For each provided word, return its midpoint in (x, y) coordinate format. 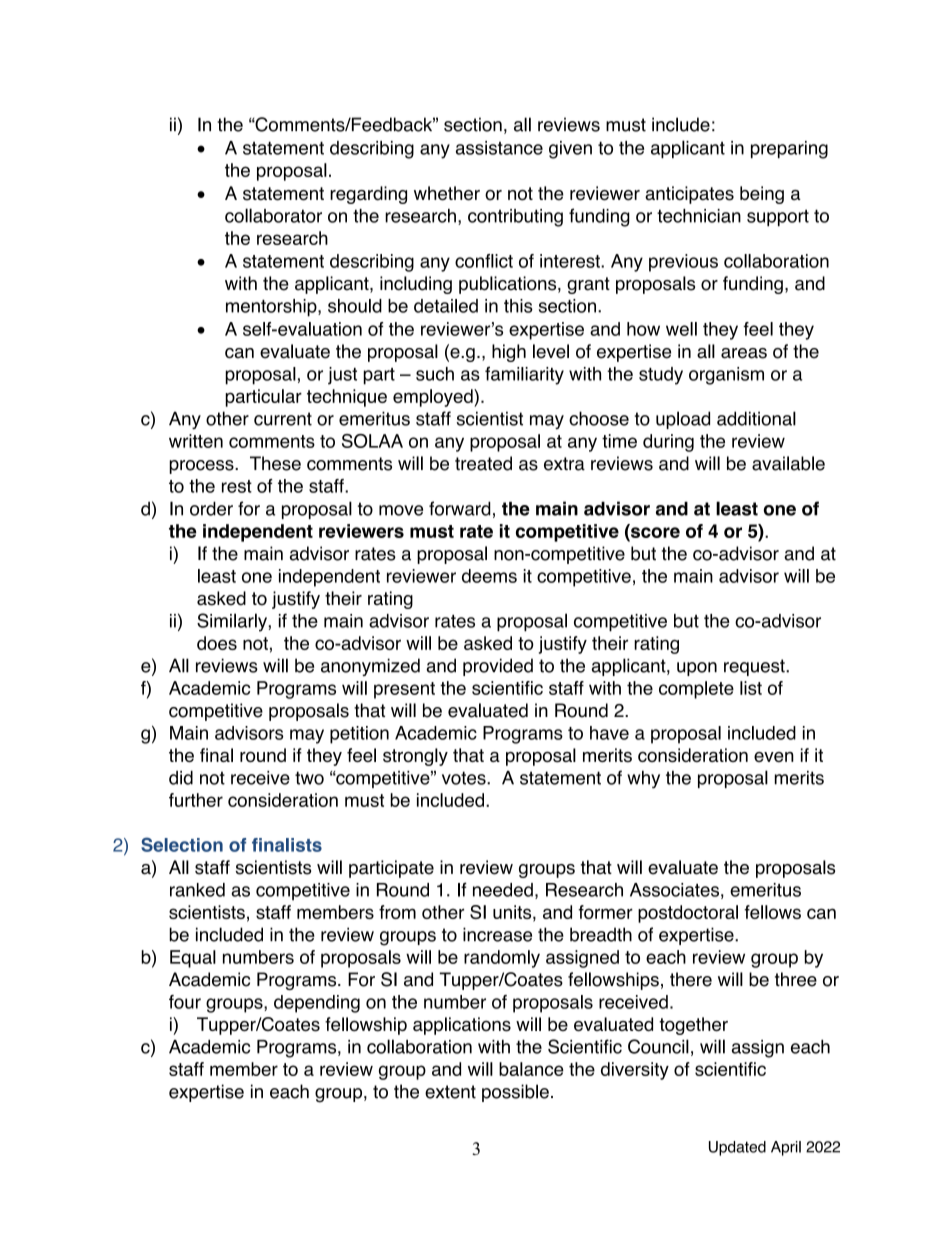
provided (498, 667)
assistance (499, 148)
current (283, 419)
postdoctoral (688, 914)
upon (697, 669)
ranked (197, 890)
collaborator (273, 215)
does (217, 643)
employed (434, 398)
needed (503, 890)
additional (756, 418)
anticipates (689, 195)
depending (317, 1004)
